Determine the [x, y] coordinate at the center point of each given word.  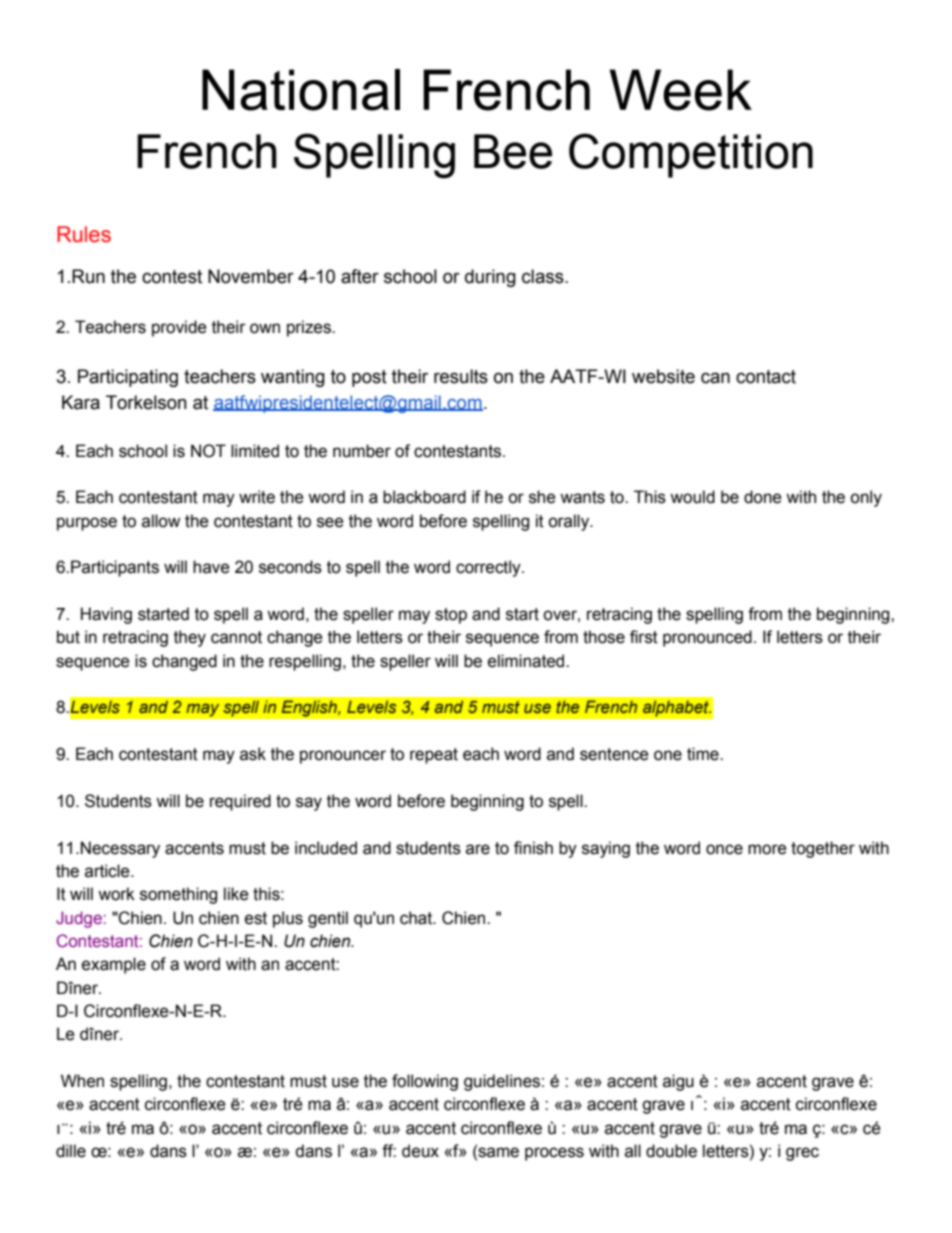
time [704, 754]
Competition [691, 155]
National [301, 90]
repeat [434, 756]
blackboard [424, 497]
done [763, 497]
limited [255, 451]
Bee [513, 151]
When [82, 1081]
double [671, 1151]
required [240, 802]
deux [420, 1151]
